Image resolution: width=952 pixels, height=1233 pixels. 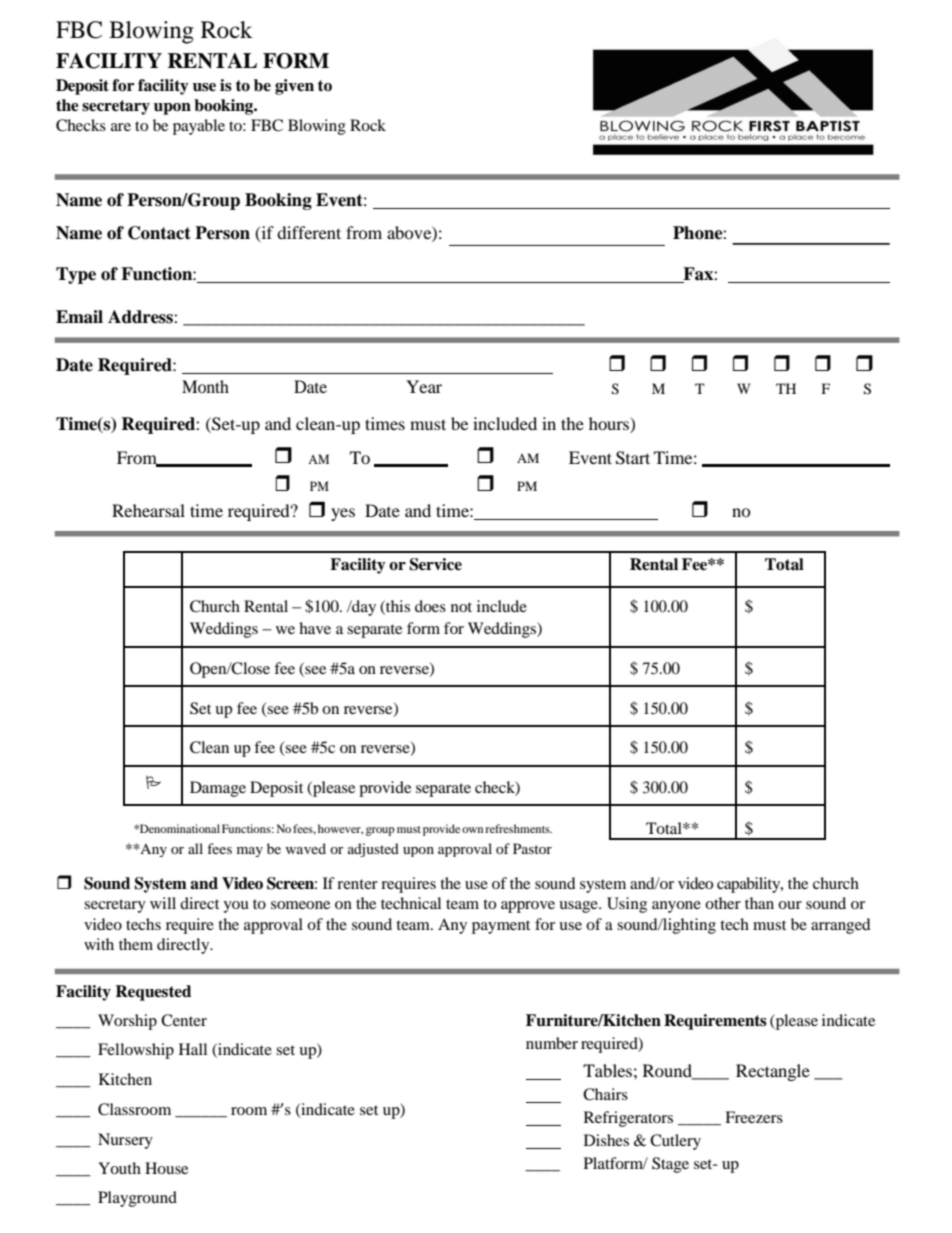 I want to click on Damage, so click(x=218, y=789).
